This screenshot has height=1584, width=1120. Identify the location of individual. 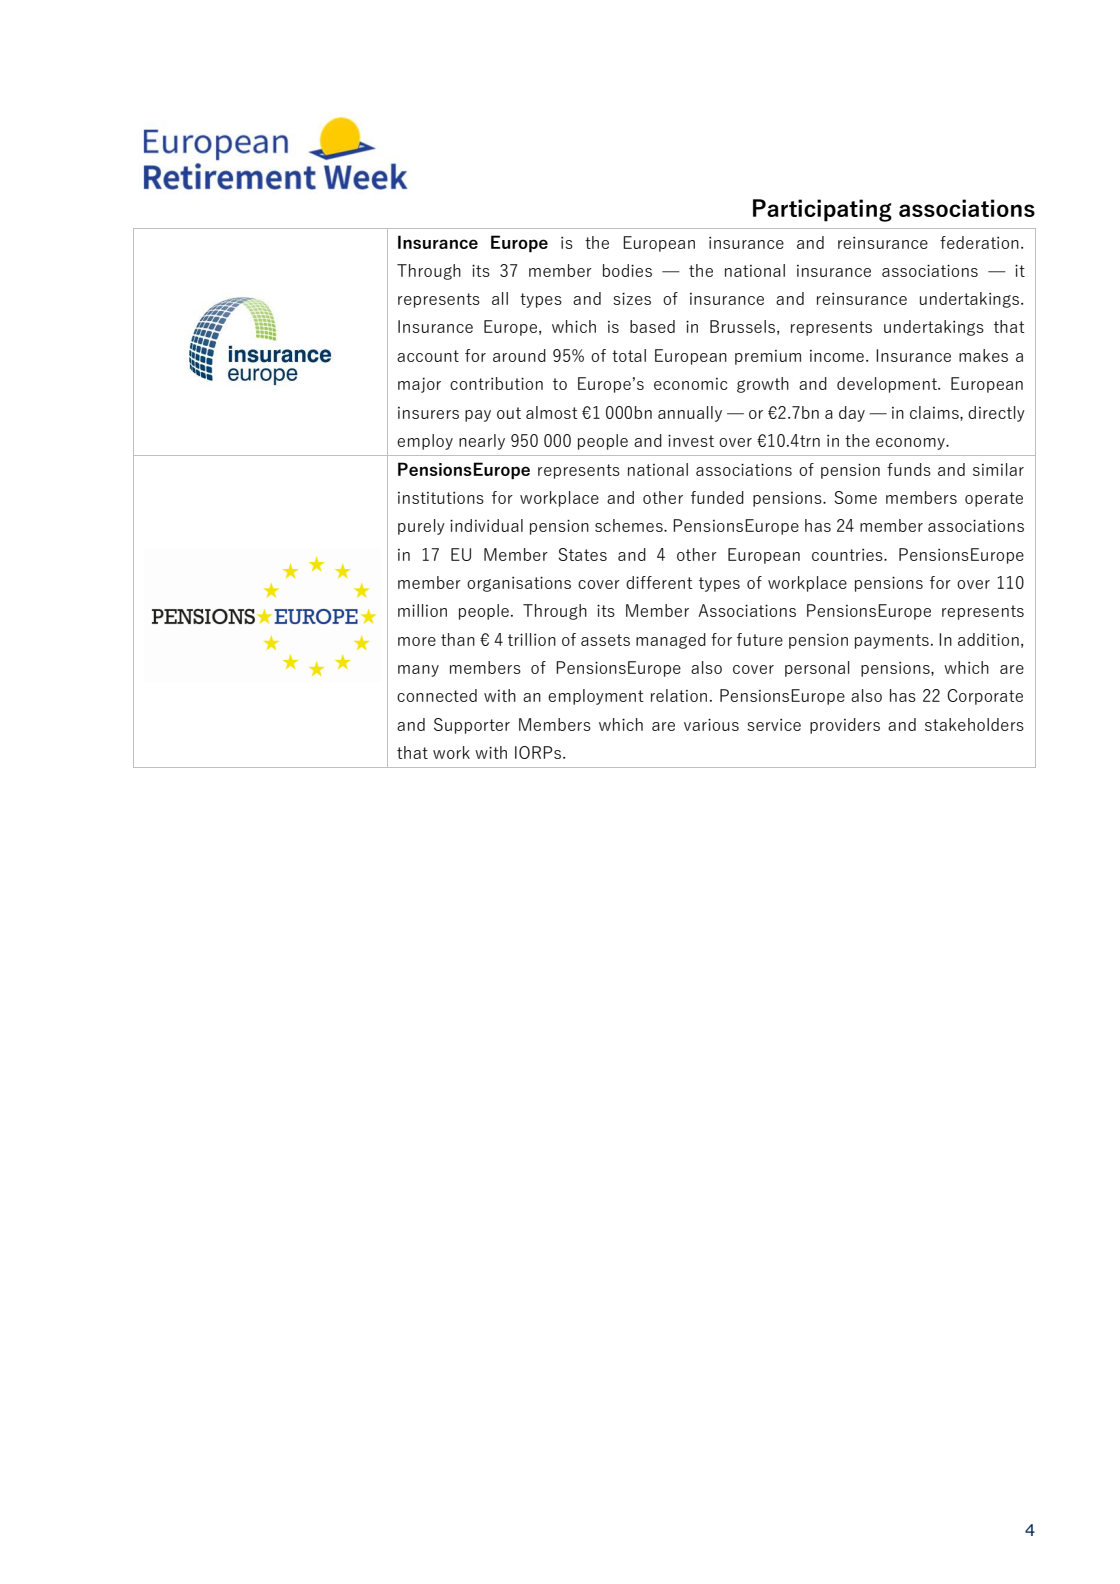
(486, 525).
